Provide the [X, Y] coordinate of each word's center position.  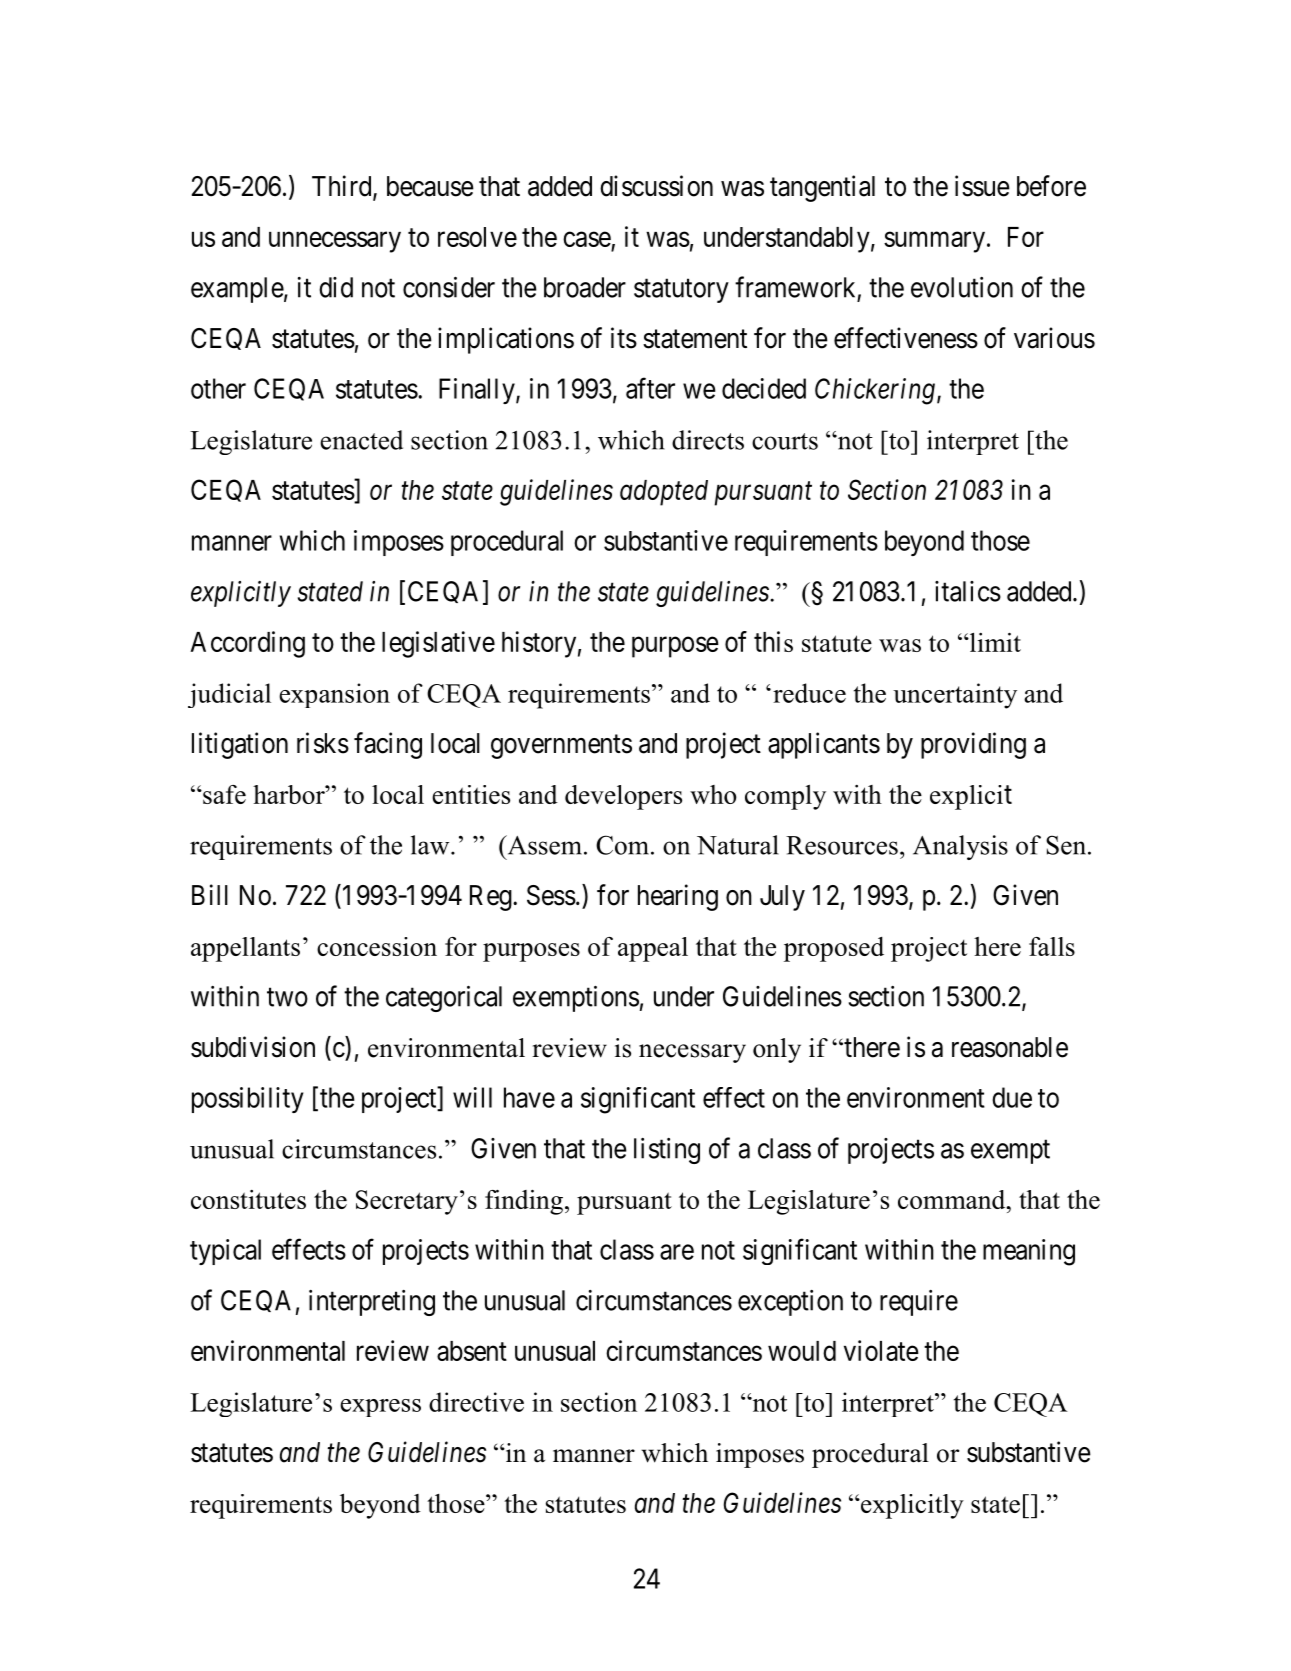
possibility [247, 1100]
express [380, 1408]
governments [561, 747]
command [953, 1199]
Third [343, 187]
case [587, 239]
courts [785, 441]
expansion [334, 695]
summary [934, 242]
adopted [664, 493]
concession [377, 946]
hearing [678, 897]
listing [667, 1151]
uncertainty [955, 696]
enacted [361, 440]
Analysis [960, 847]
